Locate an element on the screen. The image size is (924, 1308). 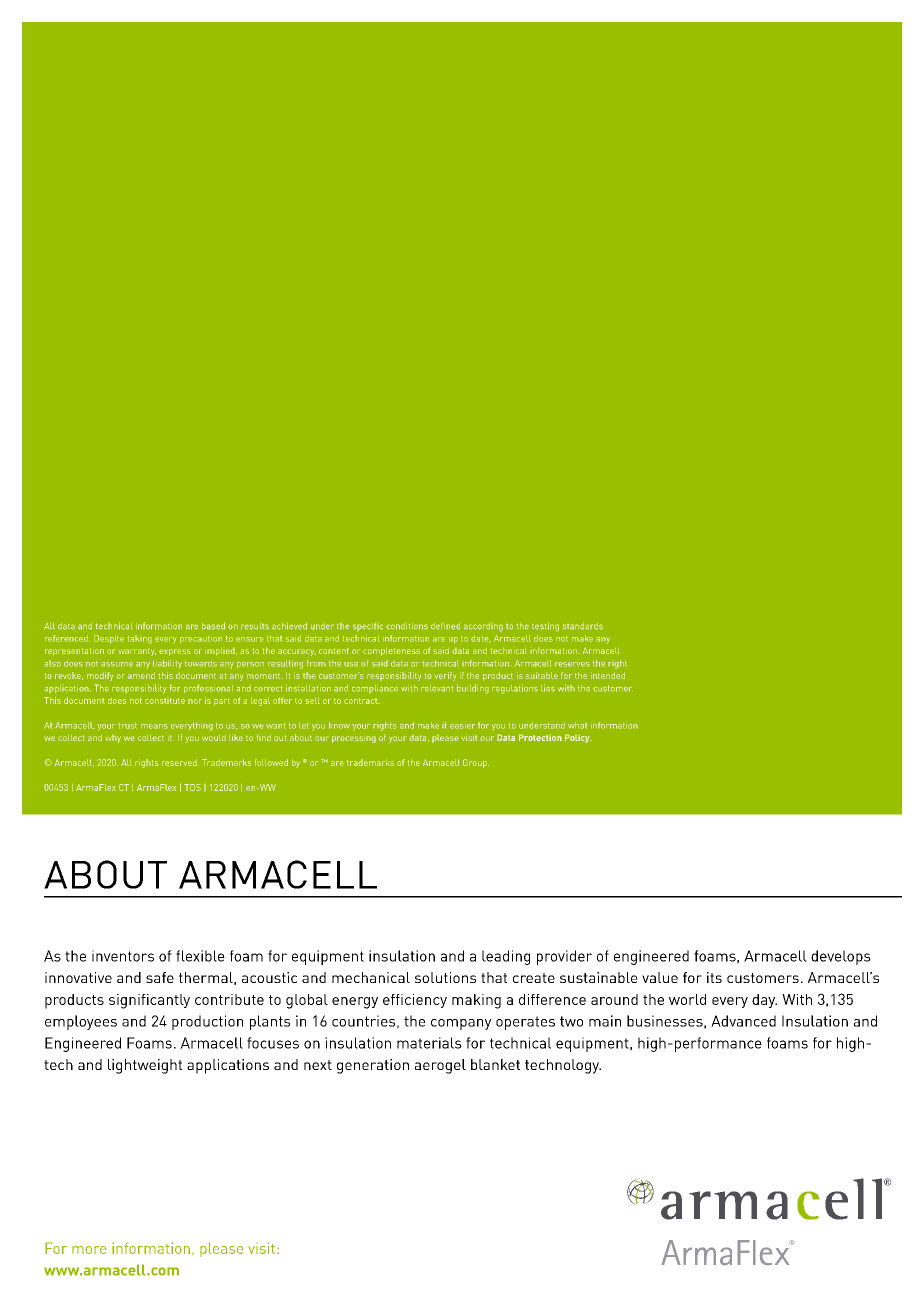
Group is located at coordinates (476, 763).
